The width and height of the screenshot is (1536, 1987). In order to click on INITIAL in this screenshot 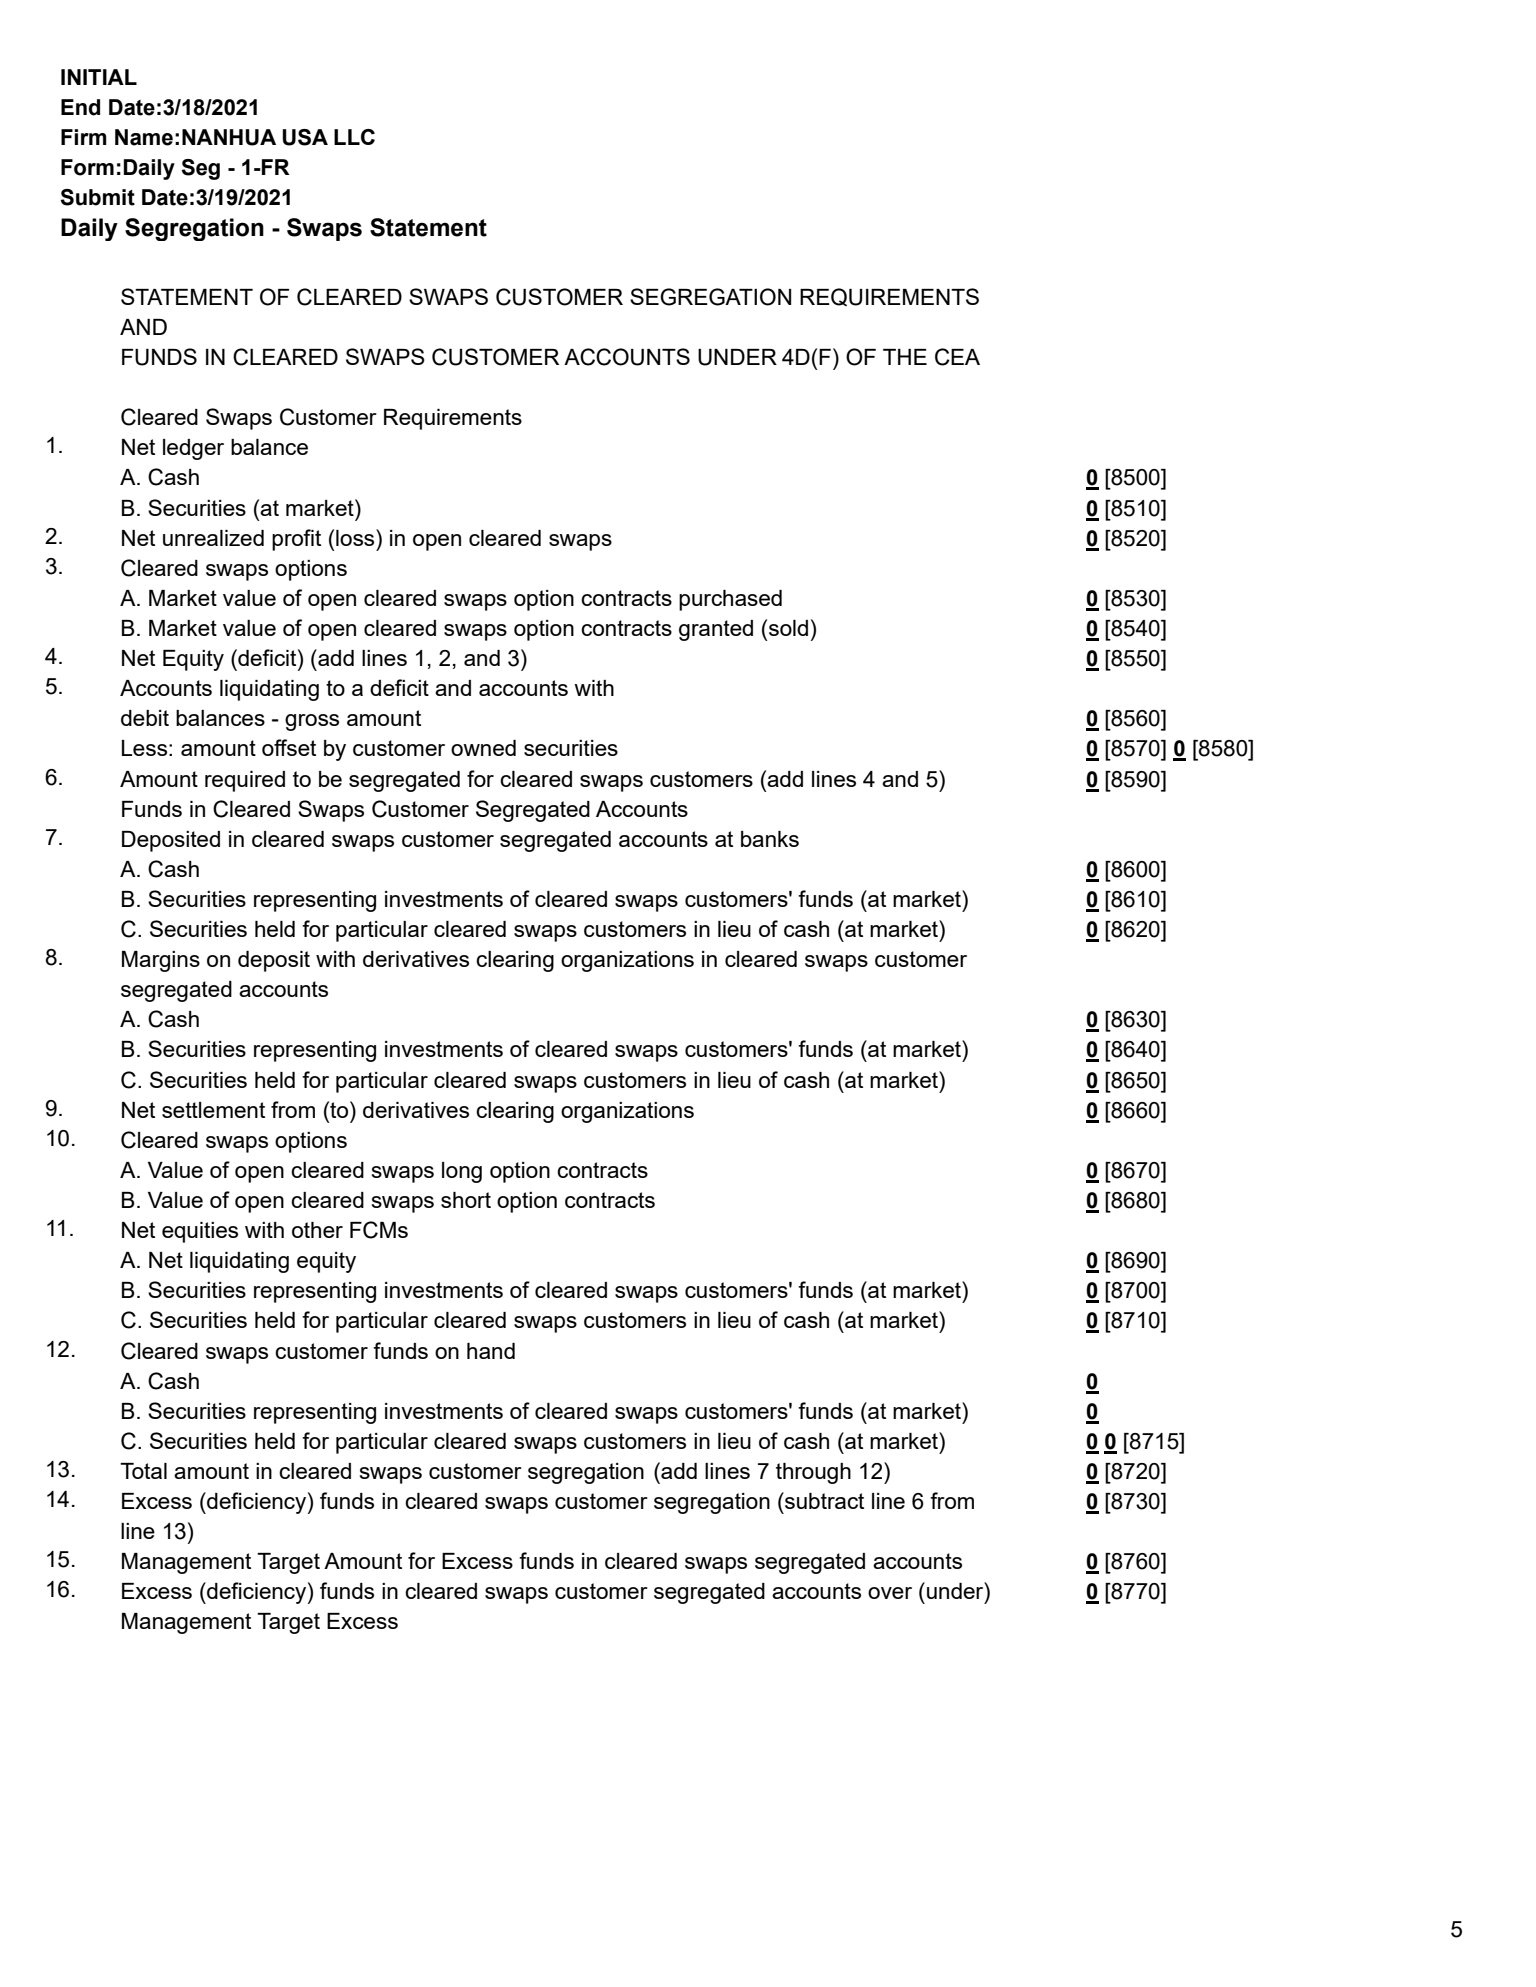, I will do `click(99, 77)`.
